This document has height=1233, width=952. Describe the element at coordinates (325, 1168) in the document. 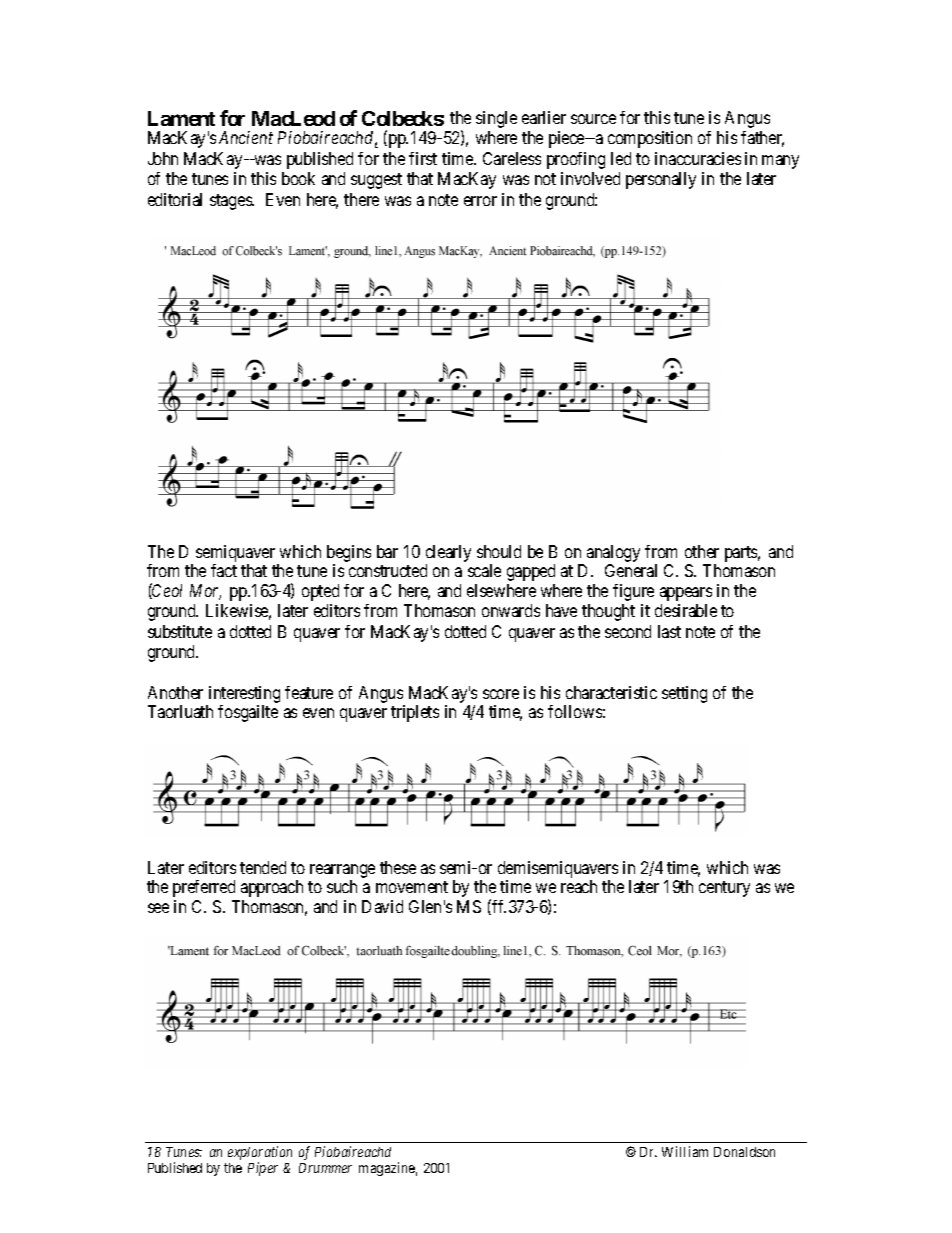

I see `Drummer` at that location.
